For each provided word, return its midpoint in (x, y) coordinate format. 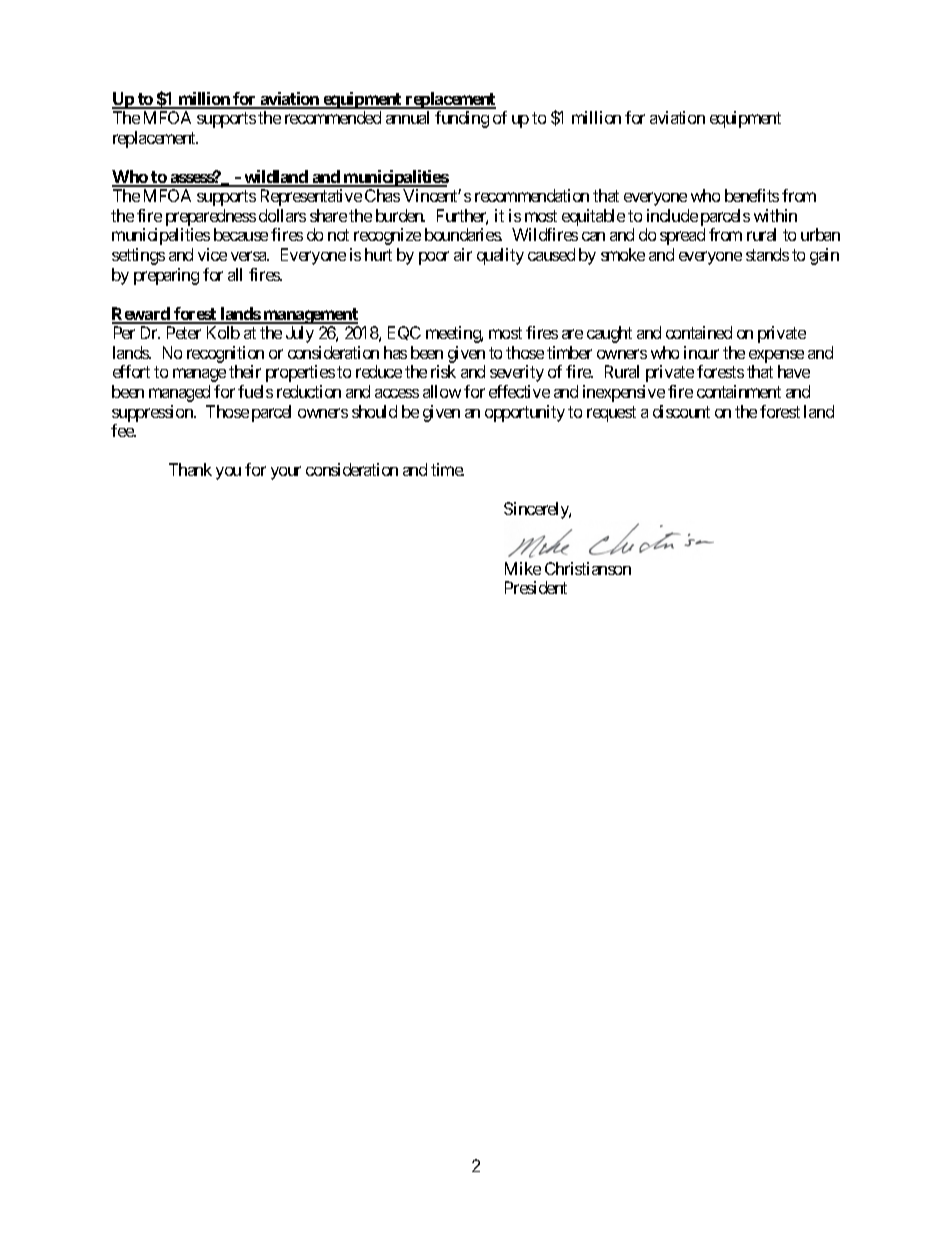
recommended (333, 117)
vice (212, 254)
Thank (190, 469)
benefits (752, 195)
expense (776, 356)
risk (443, 371)
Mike (523, 568)
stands (767, 254)
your (286, 473)
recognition (225, 354)
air (463, 254)
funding (462, 119)
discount (681, 411)
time (447, 469)
